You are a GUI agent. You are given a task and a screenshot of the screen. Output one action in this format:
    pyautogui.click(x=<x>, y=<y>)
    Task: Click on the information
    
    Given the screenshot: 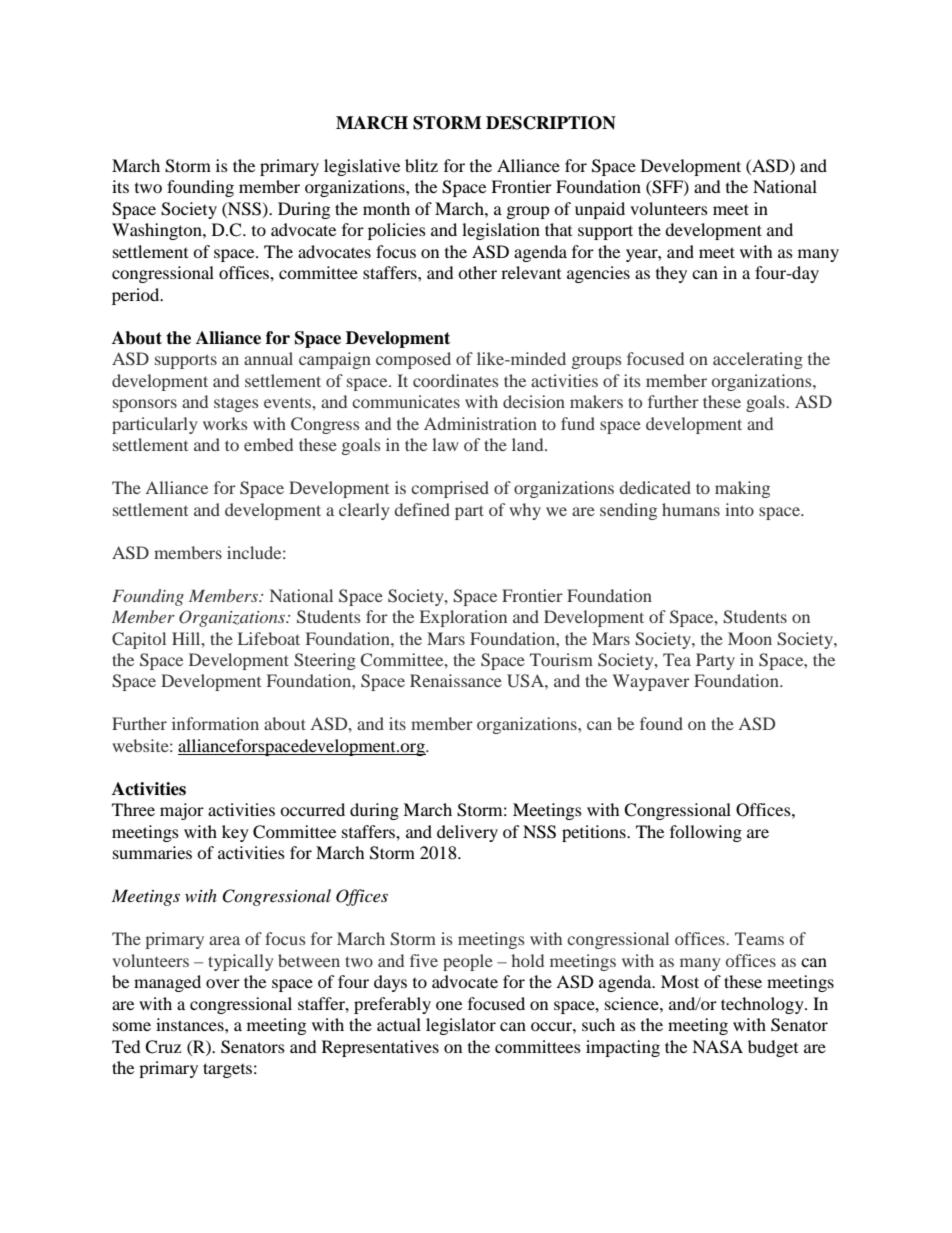 What is the action you would take?
    pyautogui.click(x=215, y=723)
